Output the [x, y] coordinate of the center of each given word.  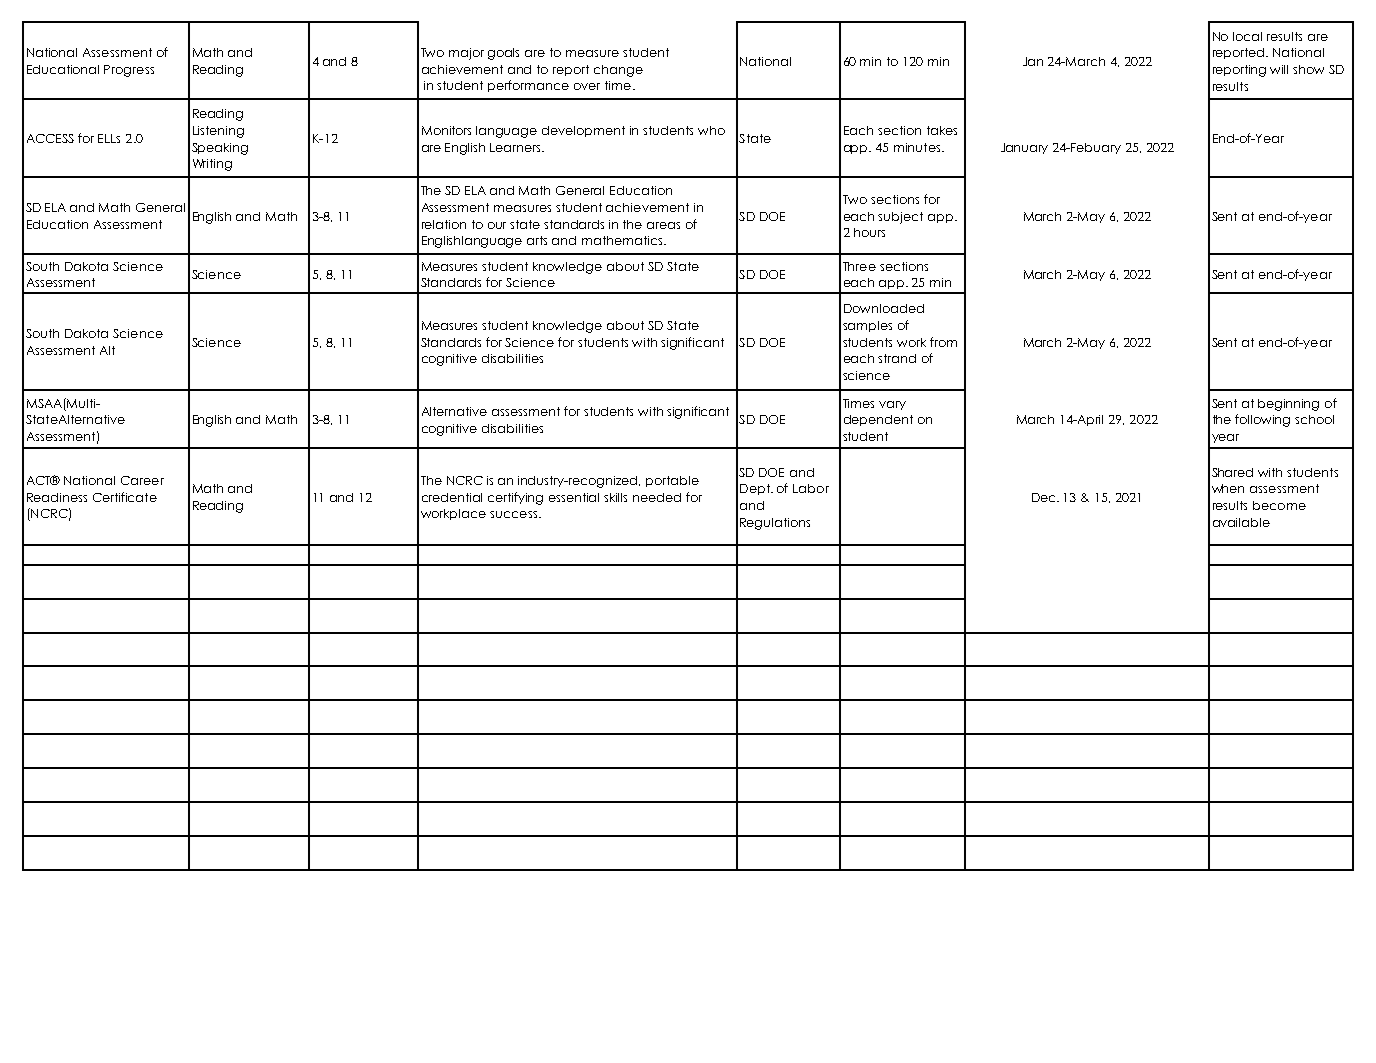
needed [657, 497]
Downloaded [884, 308]
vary [892, 405]
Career [142, 480]
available [1241, 522]
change [618, 71]
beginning [1288, 405]
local [1247, 36]
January [1024, 148]
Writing [212, 165]
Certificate [125, 497]
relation [444, 224]
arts [537, 240]
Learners [516, 147]
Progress [129, 71]
